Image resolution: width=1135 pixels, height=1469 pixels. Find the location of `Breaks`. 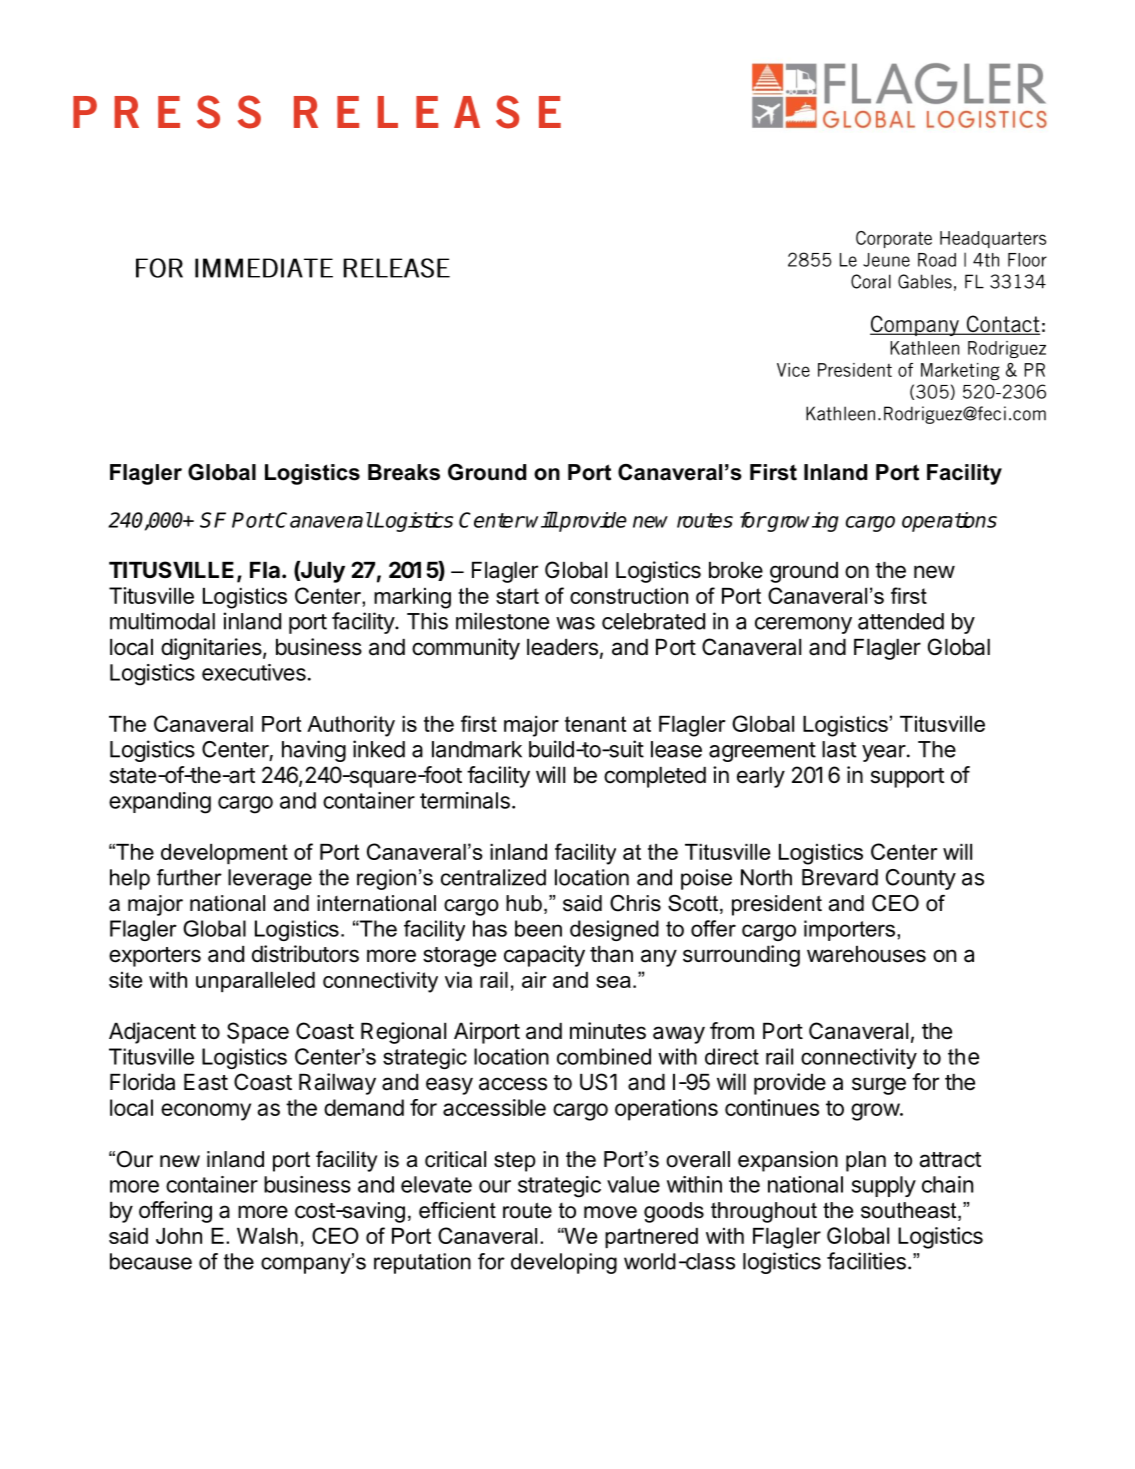

Breaks is located at coordinates (404, 472).
